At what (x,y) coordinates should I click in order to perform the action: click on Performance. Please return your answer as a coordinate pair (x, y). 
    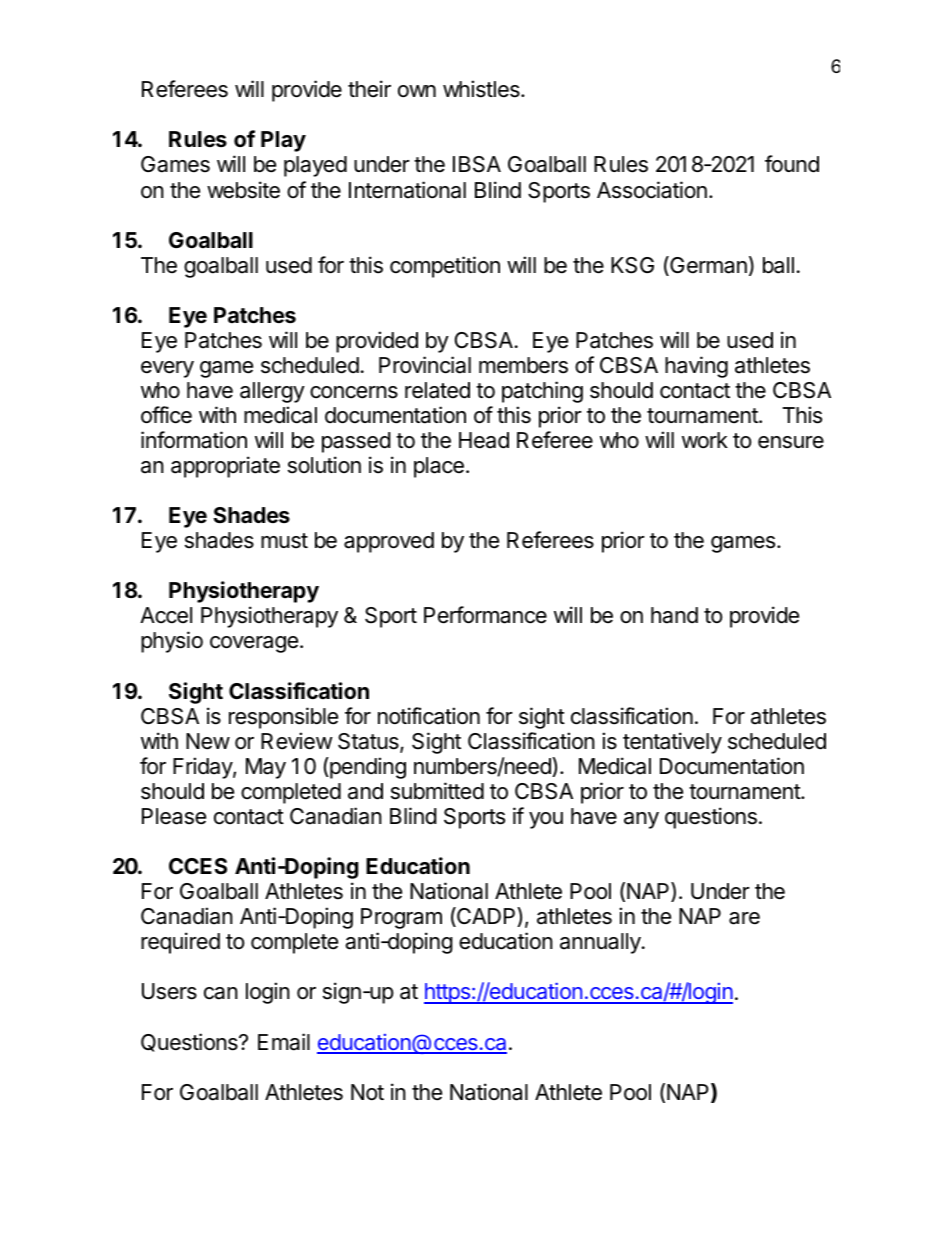
    Looking at the image, I should click on (485, 615).
